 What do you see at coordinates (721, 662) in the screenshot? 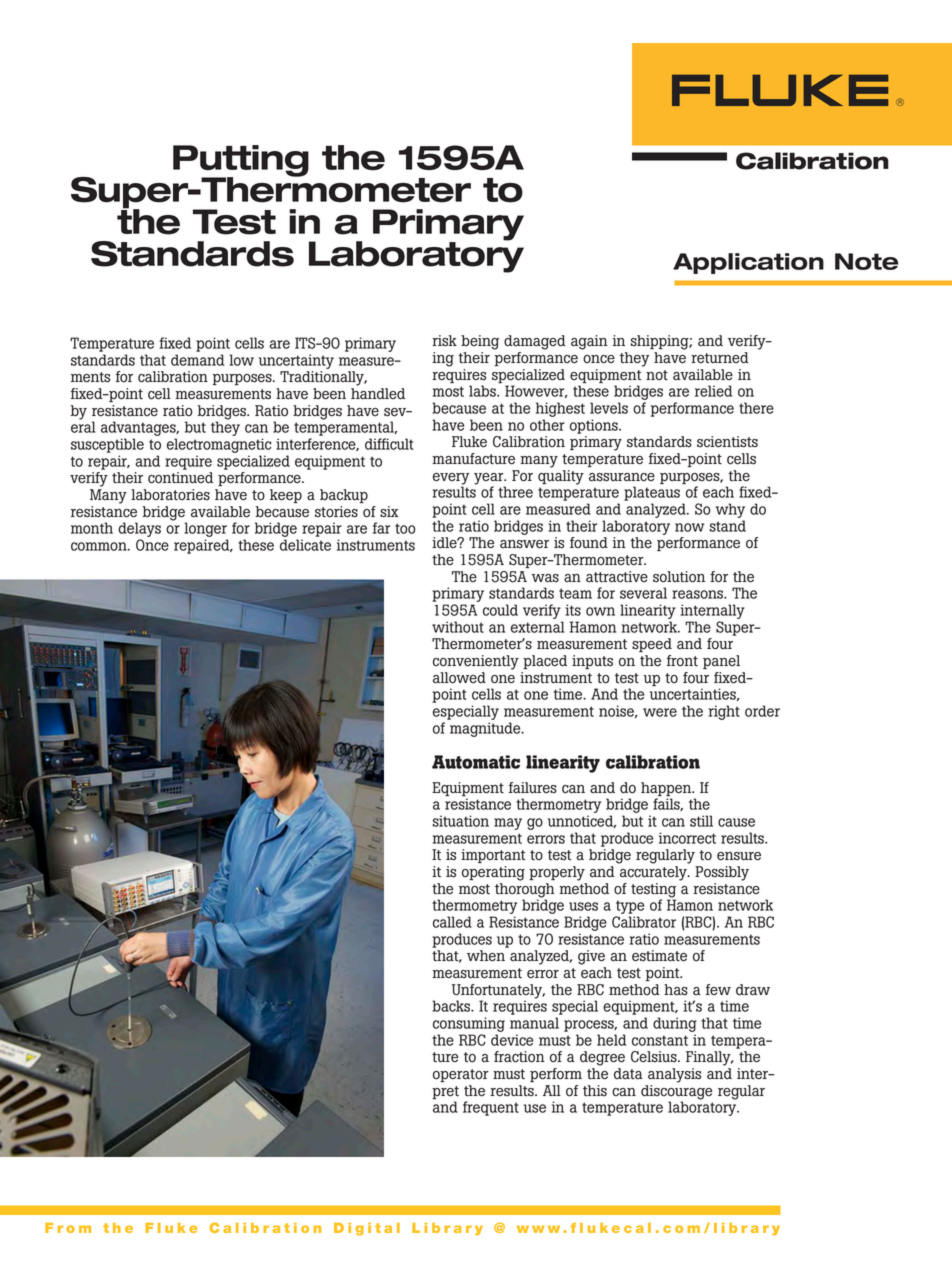
I see `panel` at bounding box center [721, 662].
